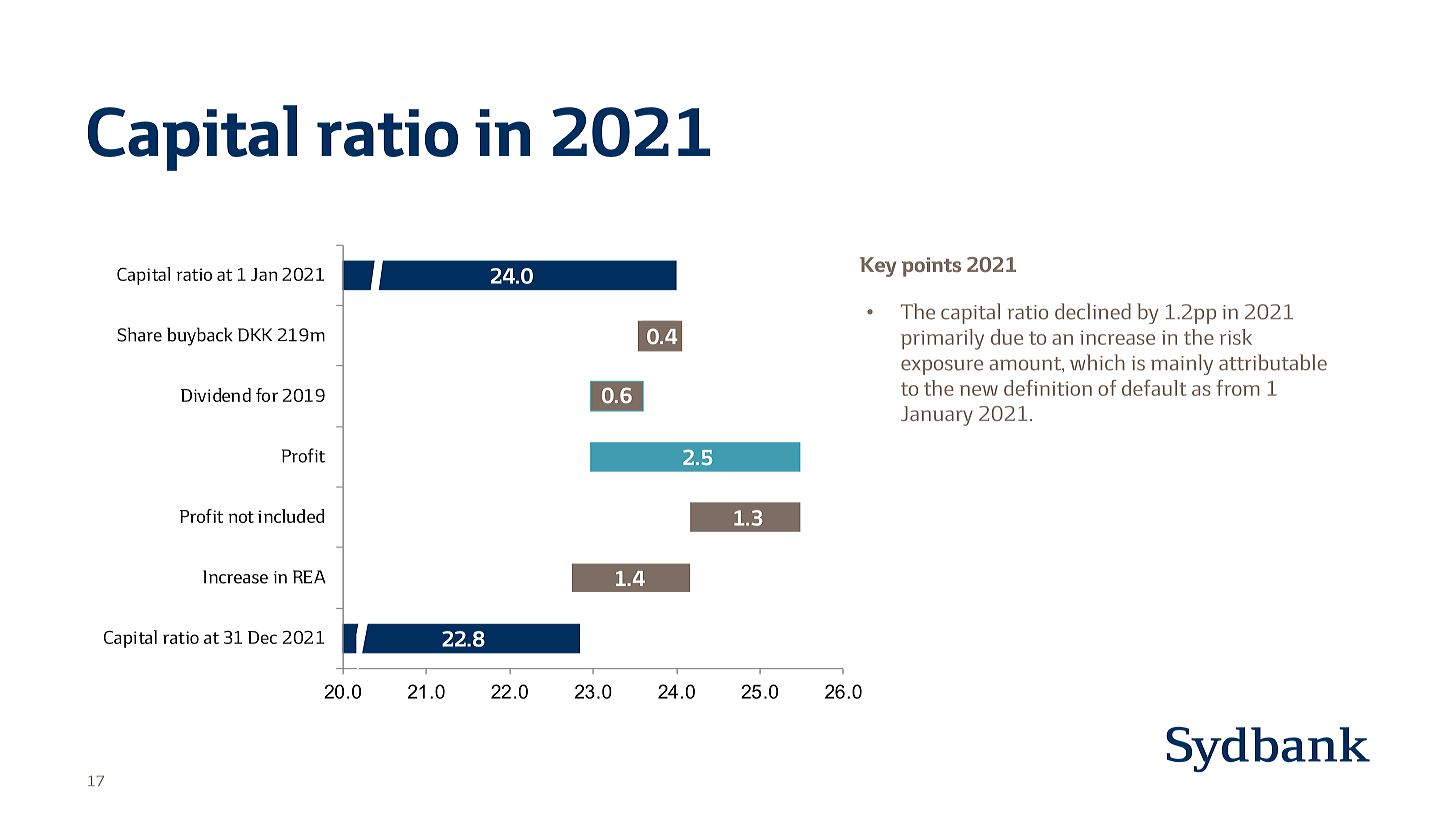  What do you see at coordinates (1154, 387) in the screenshot?
I see `default` at bounding box center [1154, 387].
